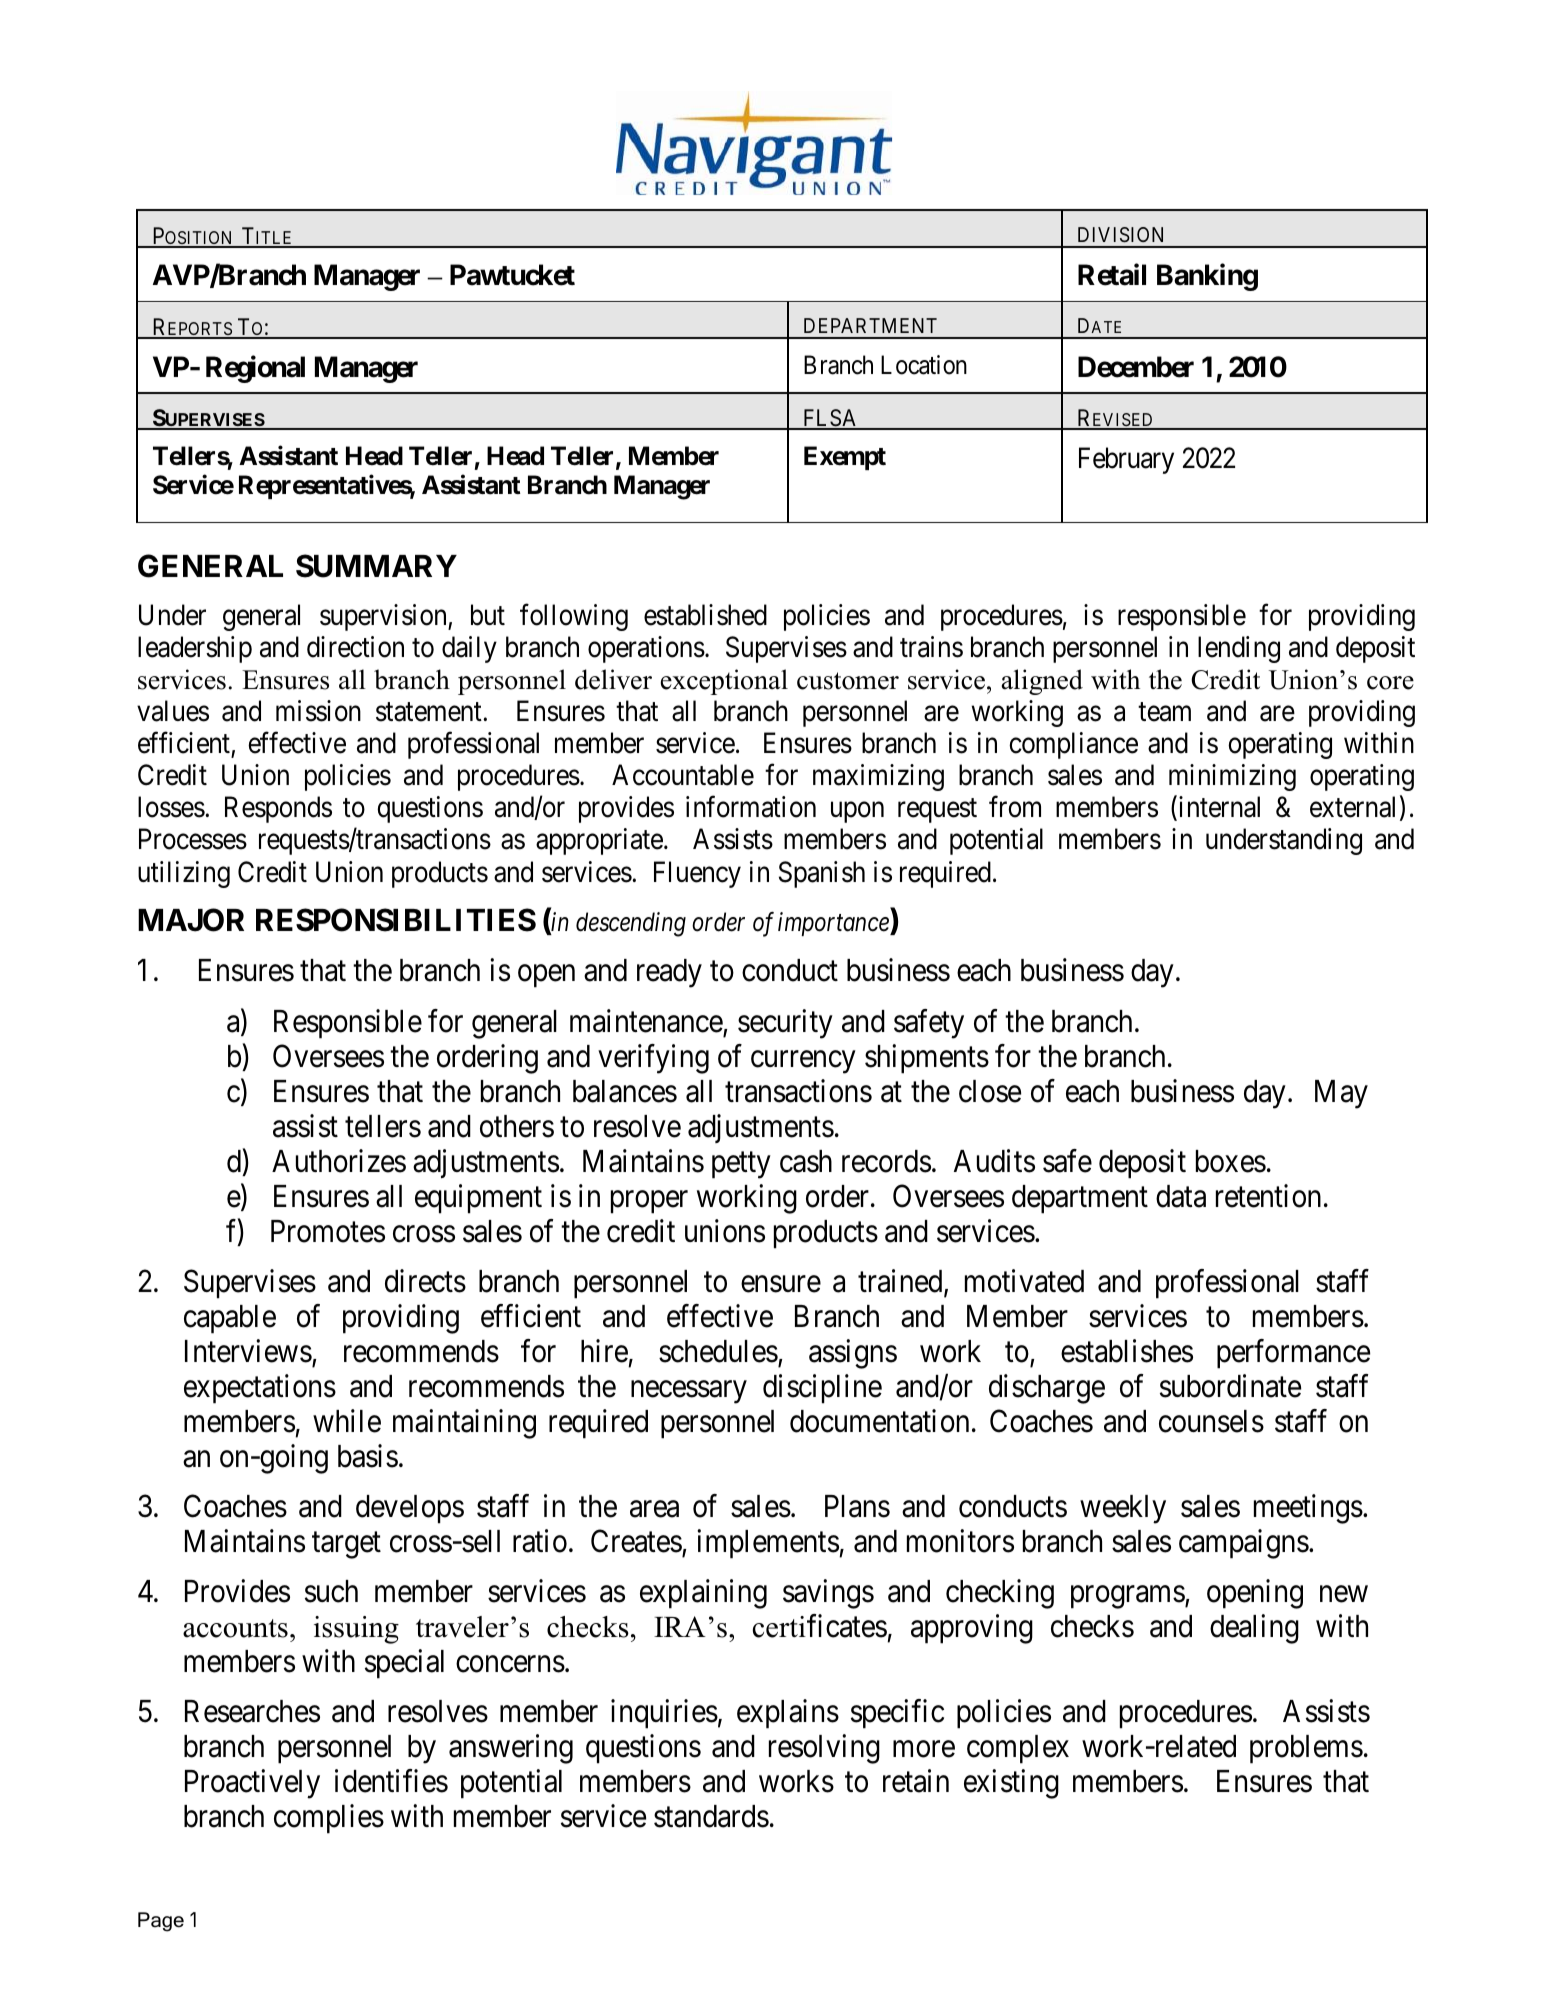 The image size is (1552, 2008). I want to click on lending, so click(1239, 649).
